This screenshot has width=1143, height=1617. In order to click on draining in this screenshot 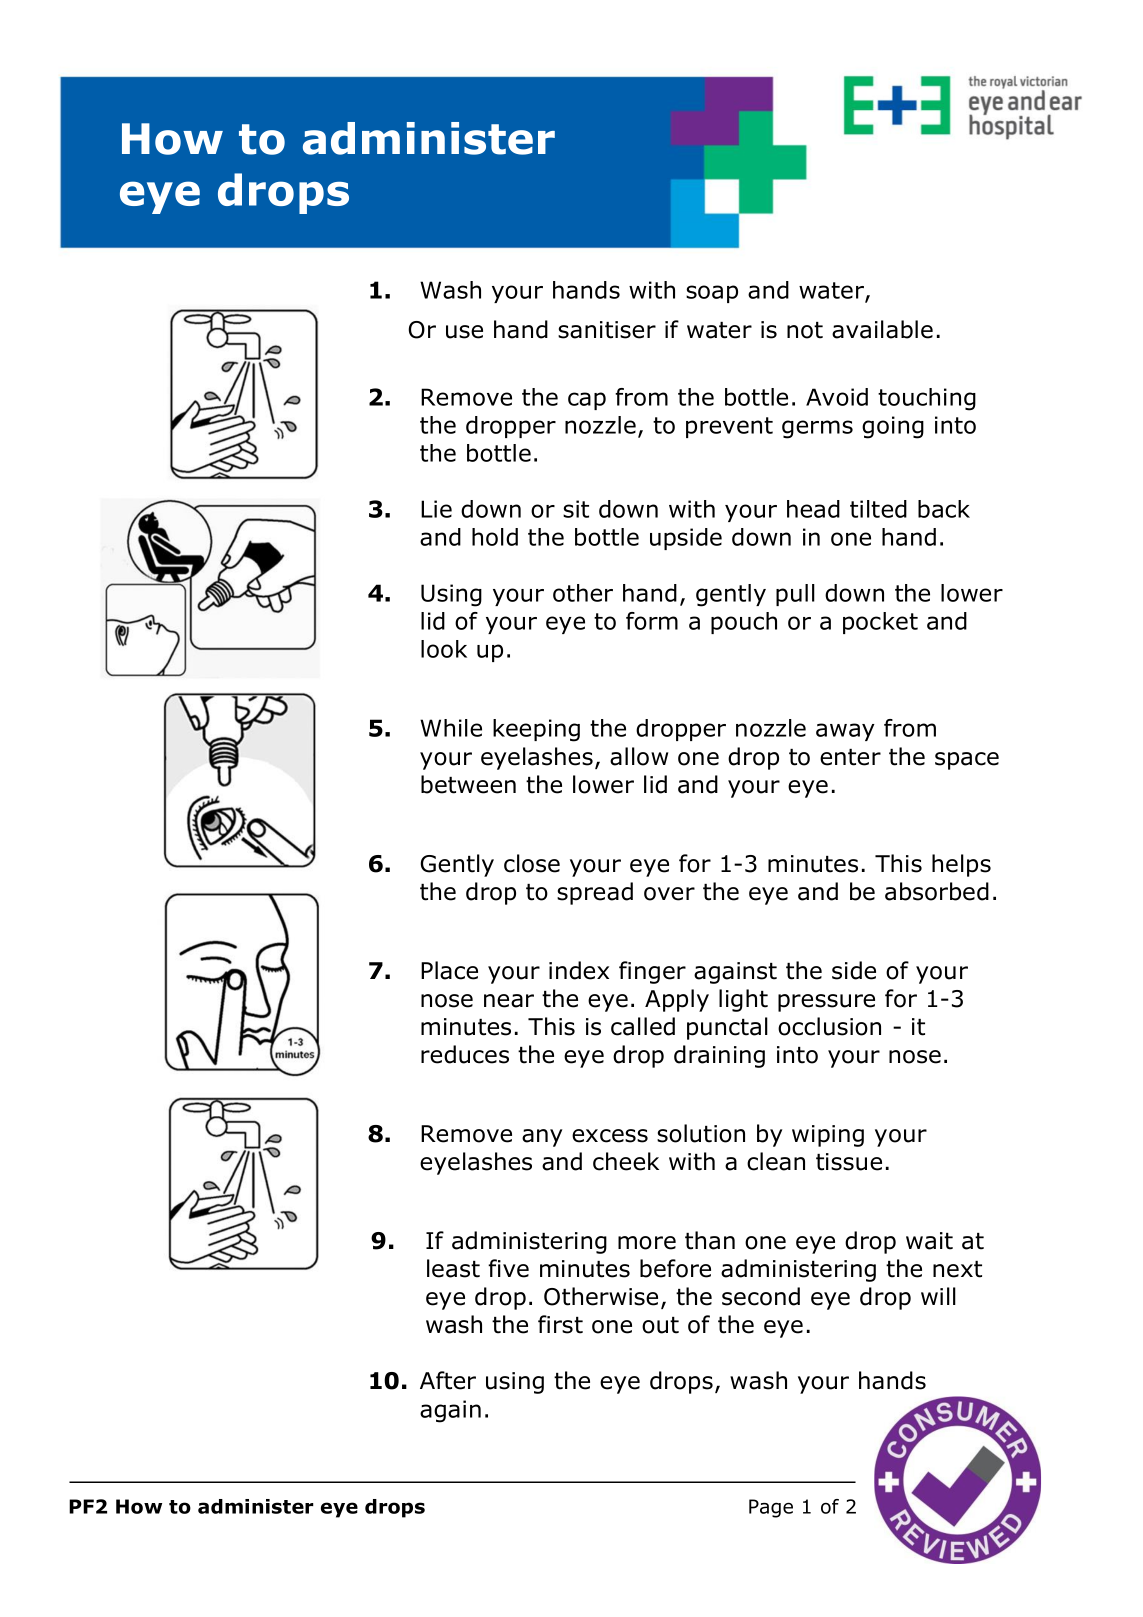, I will do `click(719, 1056)`.
